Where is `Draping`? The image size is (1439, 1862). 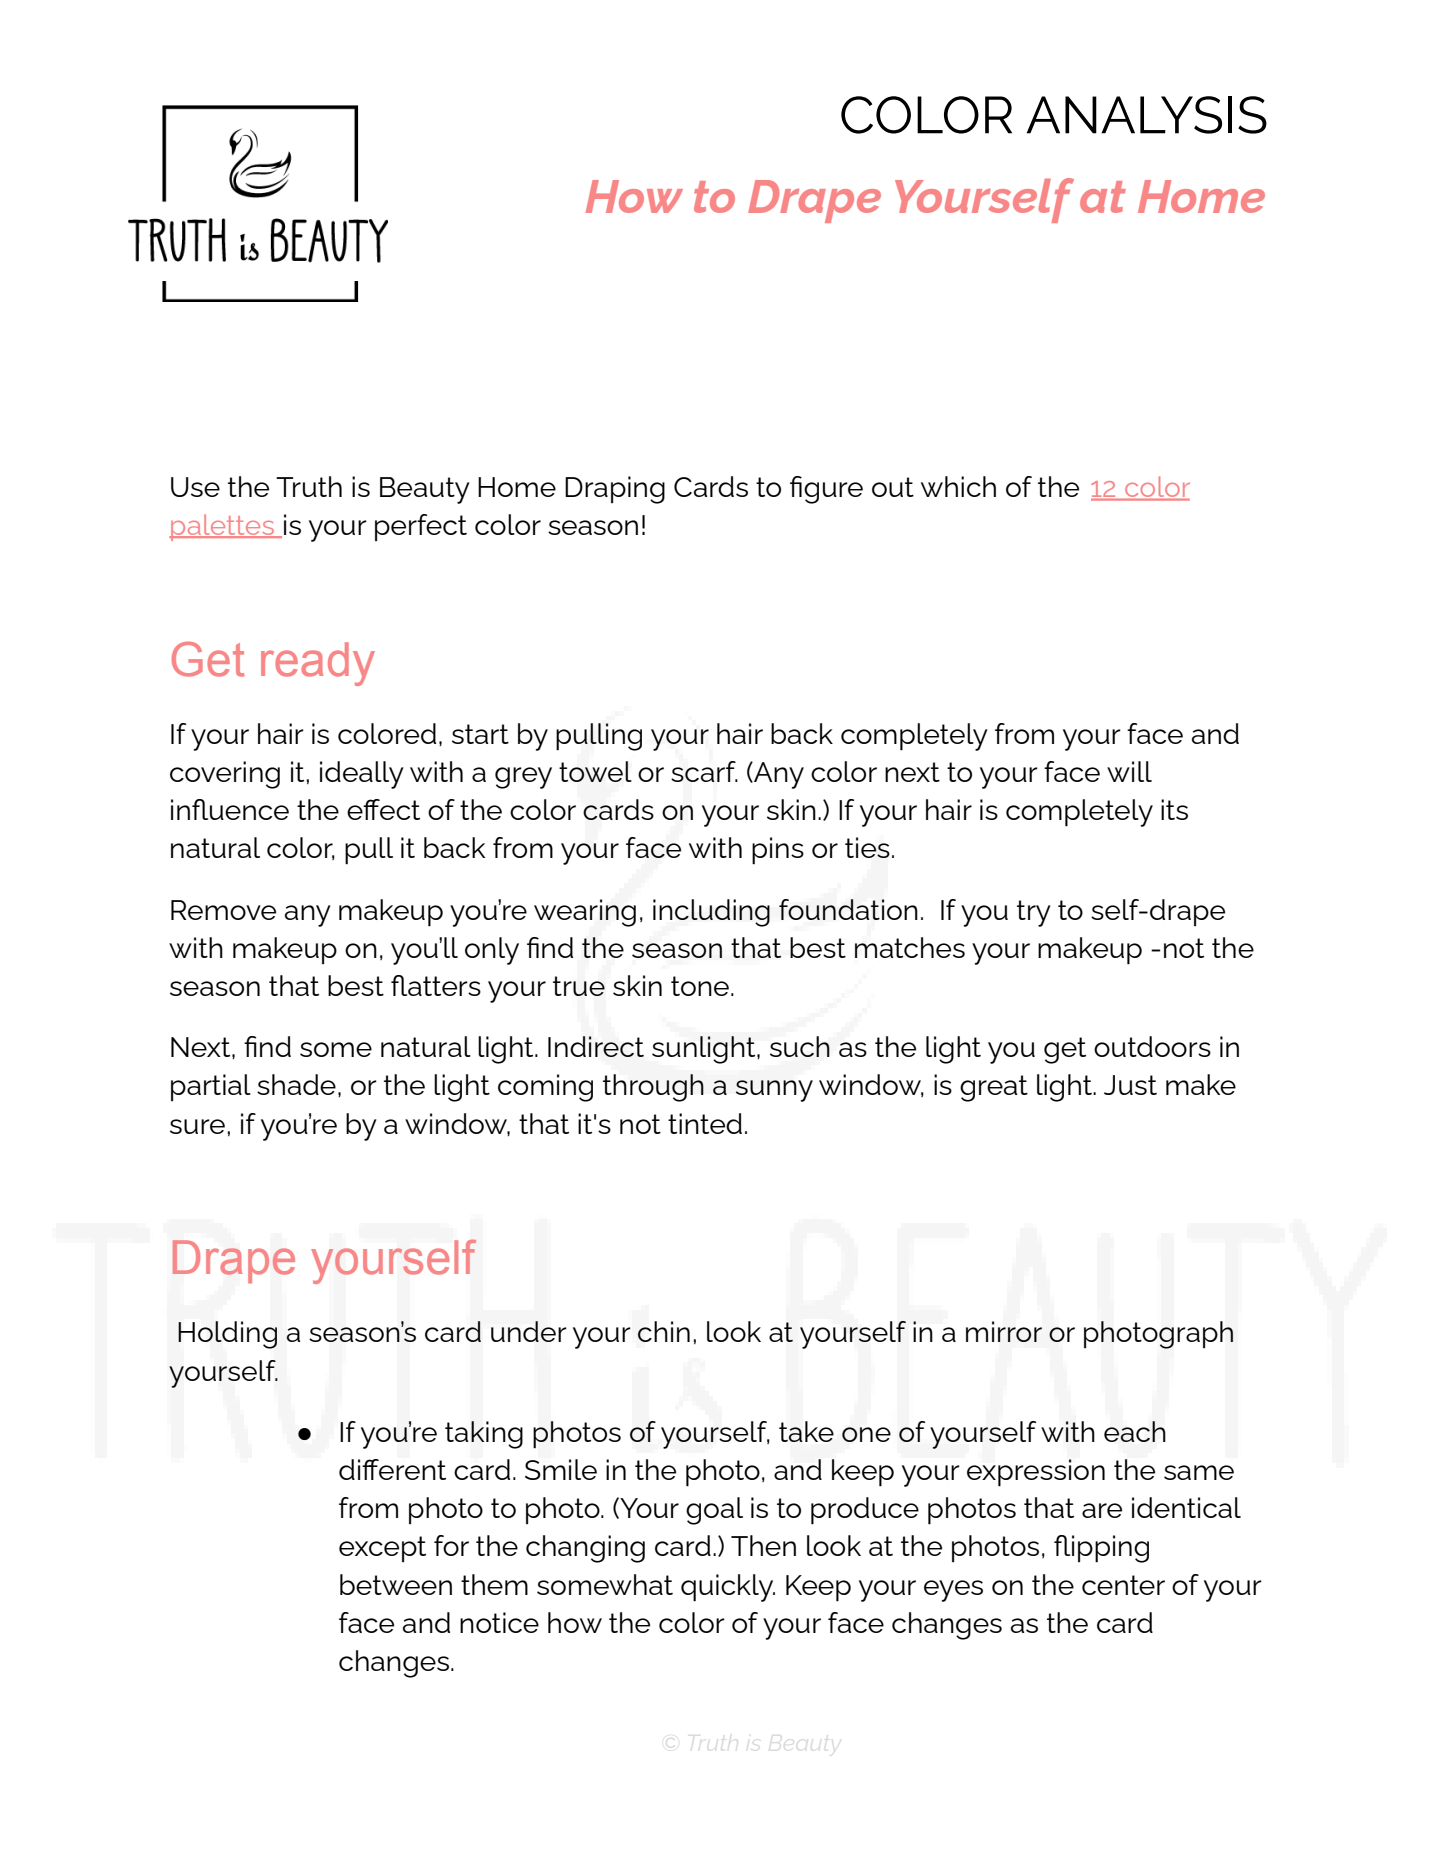
Draping is located at coordinates (615, 490).
